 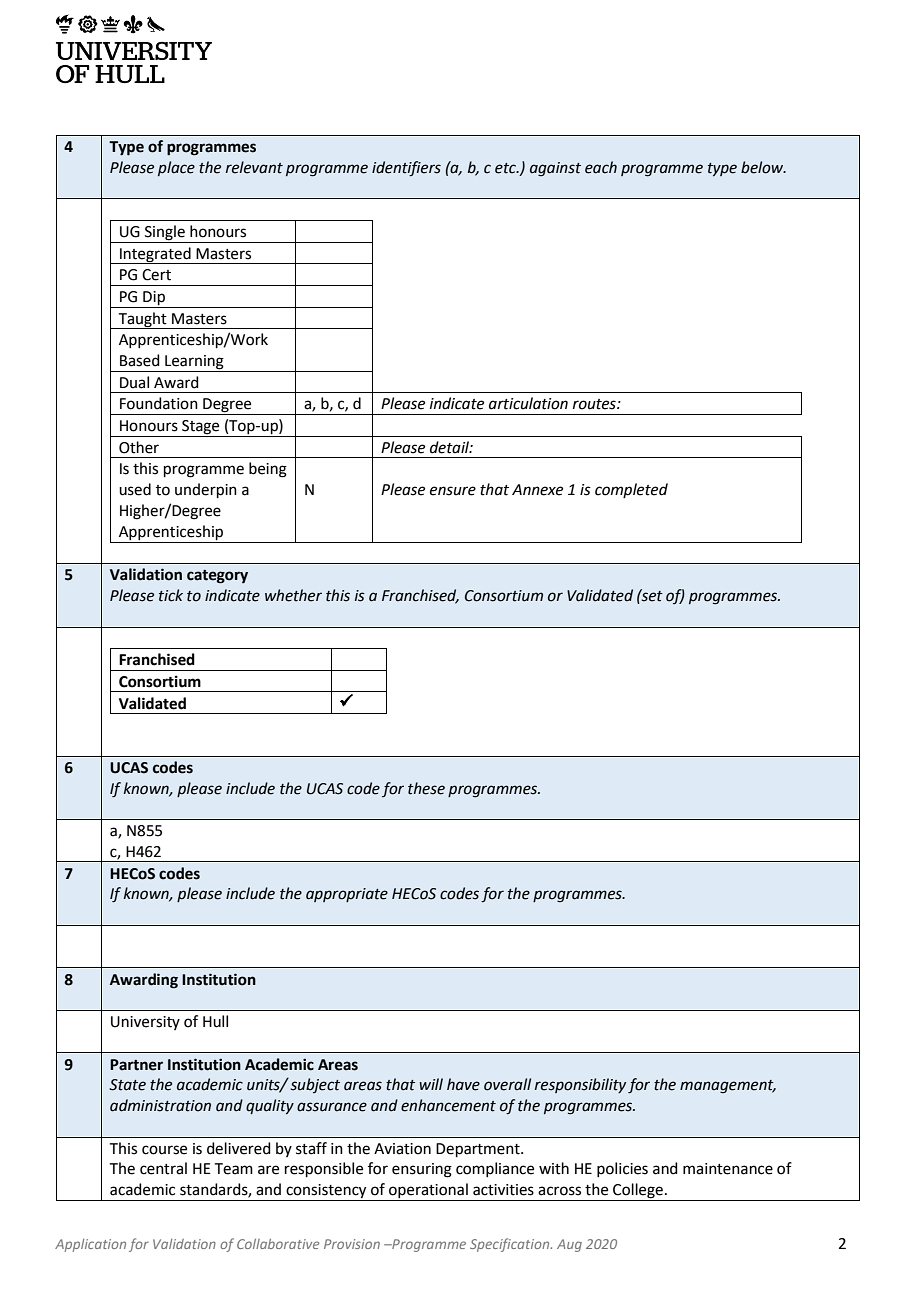 I want to click on University, so click(x=145, y=1023).
